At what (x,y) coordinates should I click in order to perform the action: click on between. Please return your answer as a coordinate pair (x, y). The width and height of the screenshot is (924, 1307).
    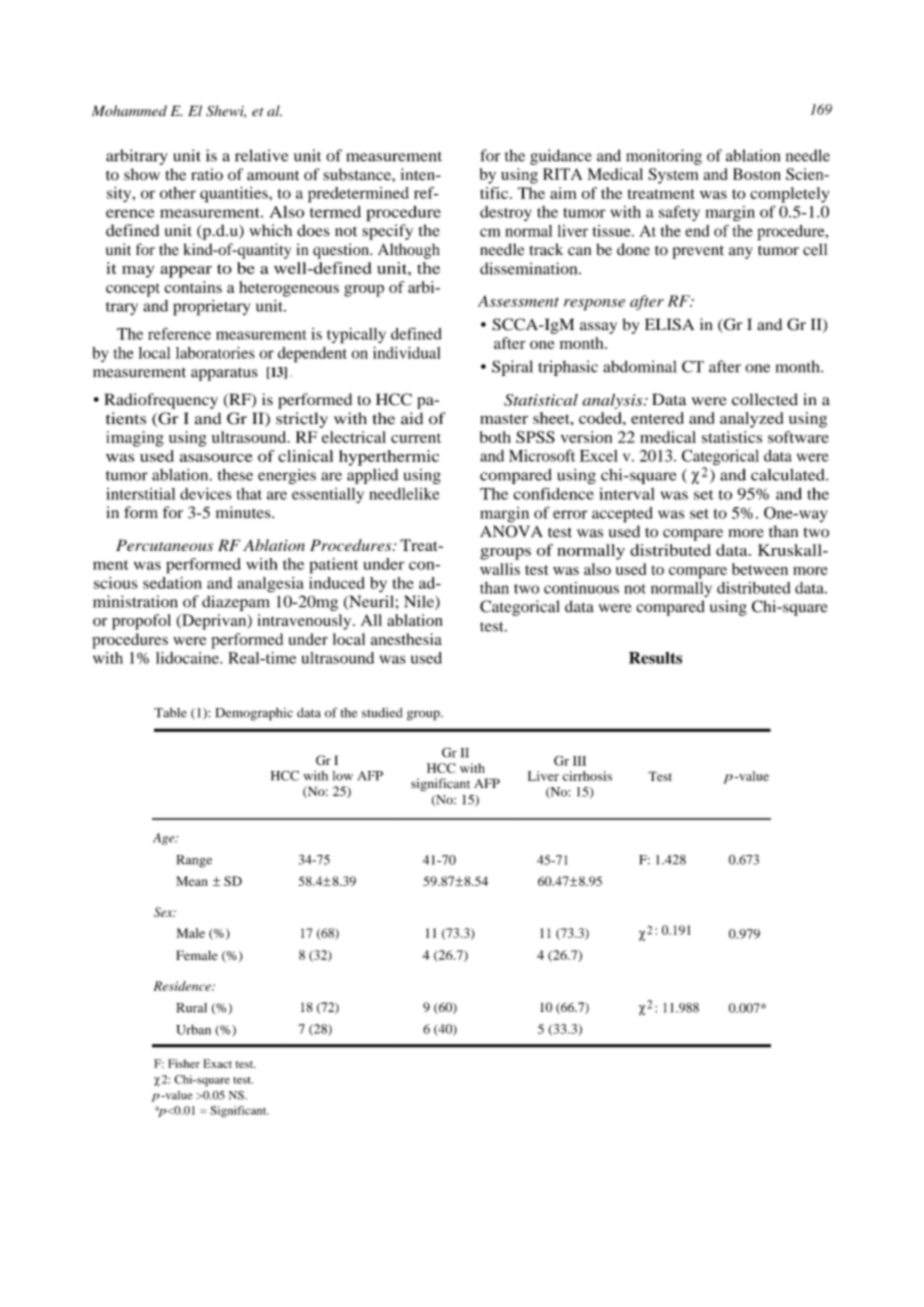
    Looking at the image, I should click on (760, 569).
